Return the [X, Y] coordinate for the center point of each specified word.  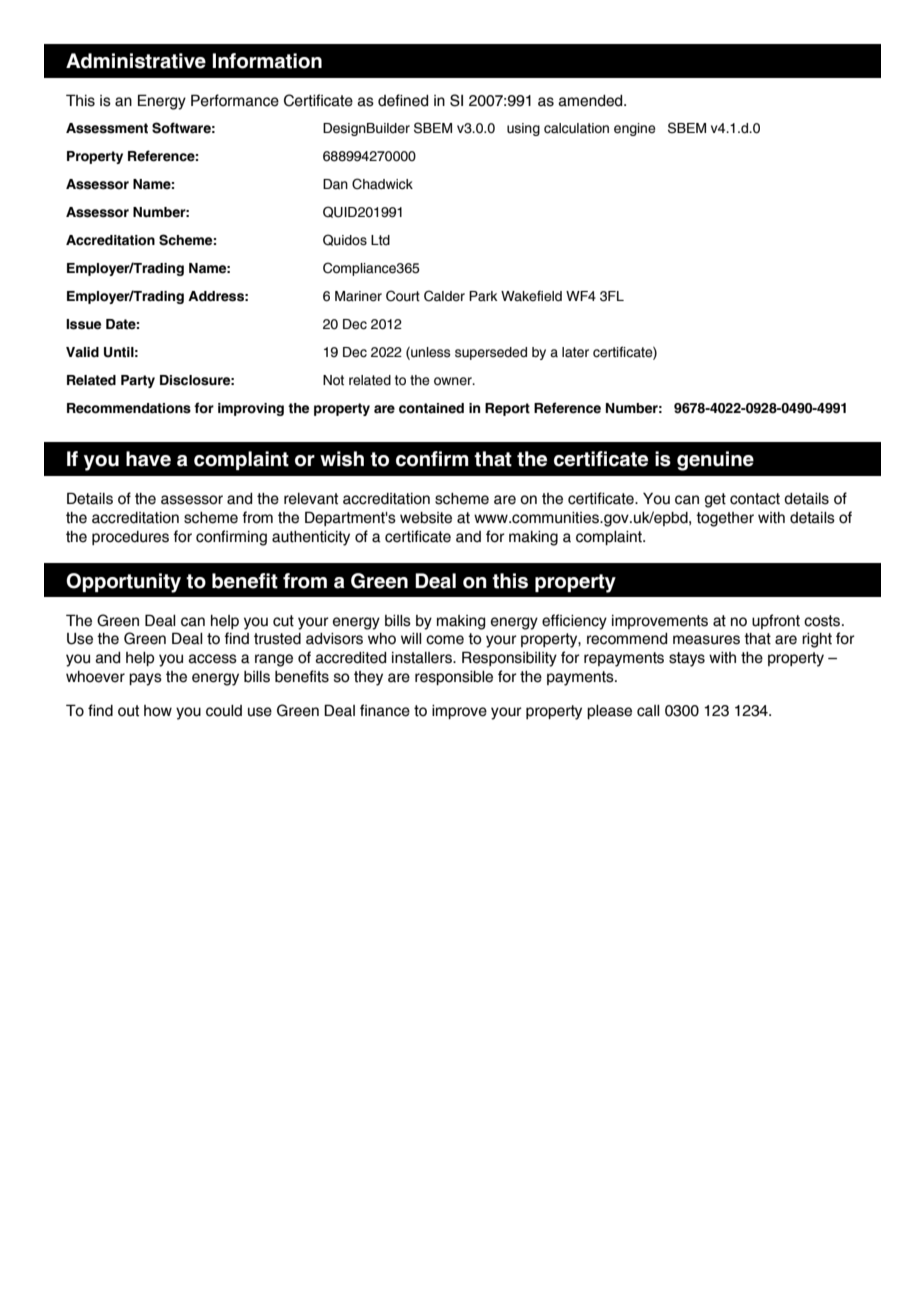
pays [145, 679]
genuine [715, 461]
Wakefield [531, 296]
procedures [130, 538]
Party [138, 381]
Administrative [136, 61]
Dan [335, 184]
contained [431, 408]
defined [403, 100]
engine [634, 129]
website [426, 518]
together [725, 519]
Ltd [380, 240]
